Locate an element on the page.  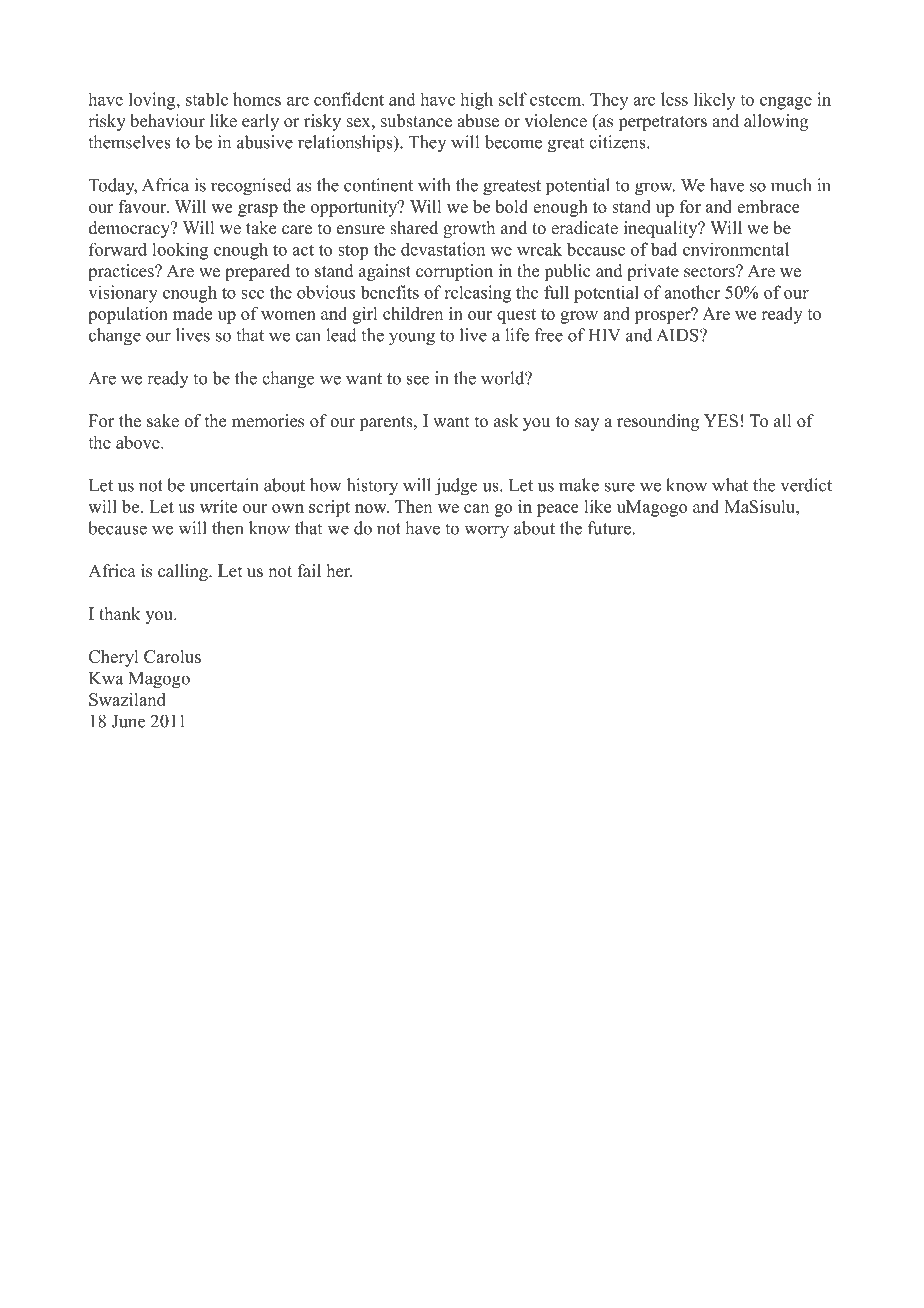
Swaziland is located at coordinates (127, 699).
